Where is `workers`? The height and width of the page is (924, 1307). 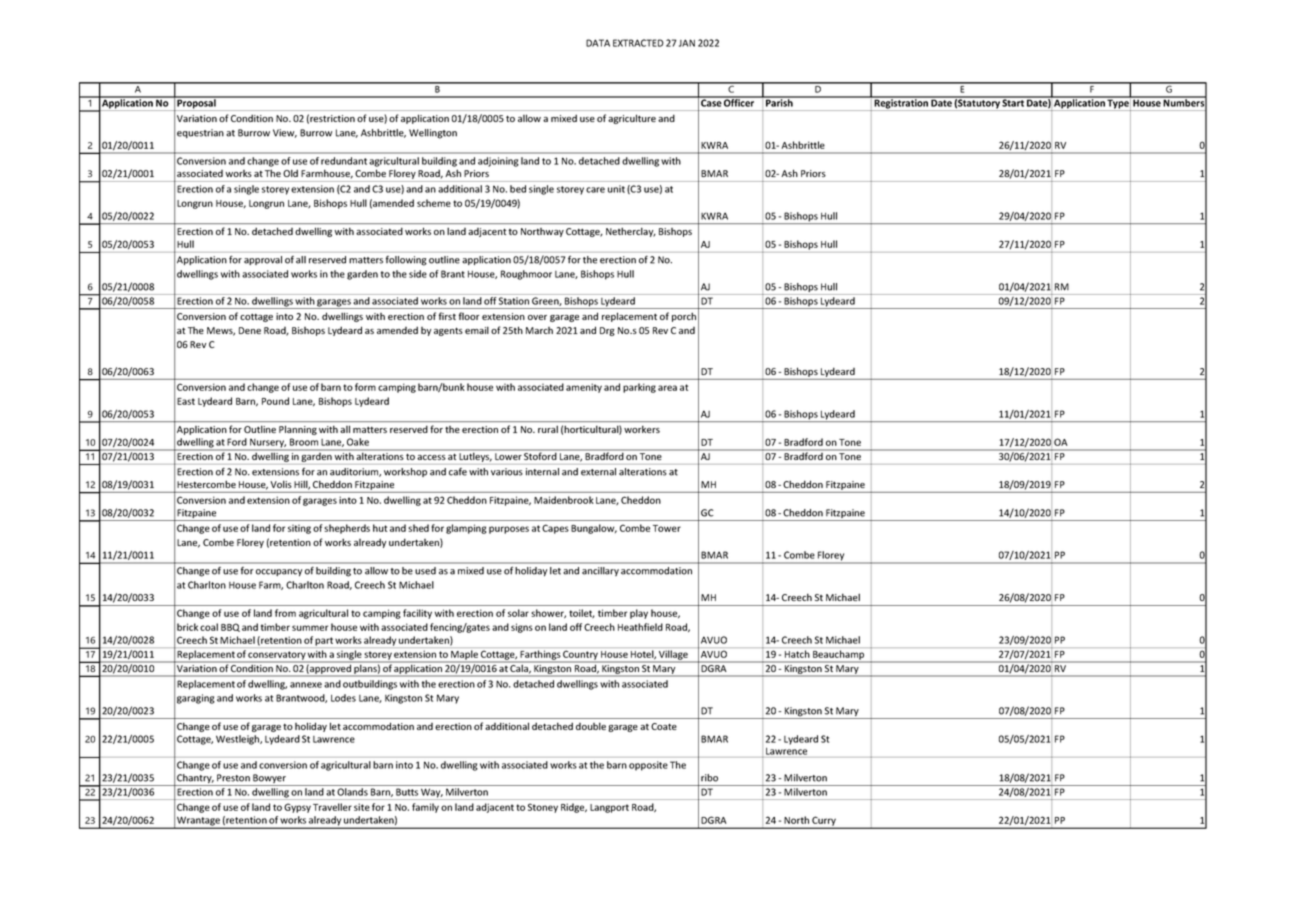
workers is located at coordinates (642, 429).
